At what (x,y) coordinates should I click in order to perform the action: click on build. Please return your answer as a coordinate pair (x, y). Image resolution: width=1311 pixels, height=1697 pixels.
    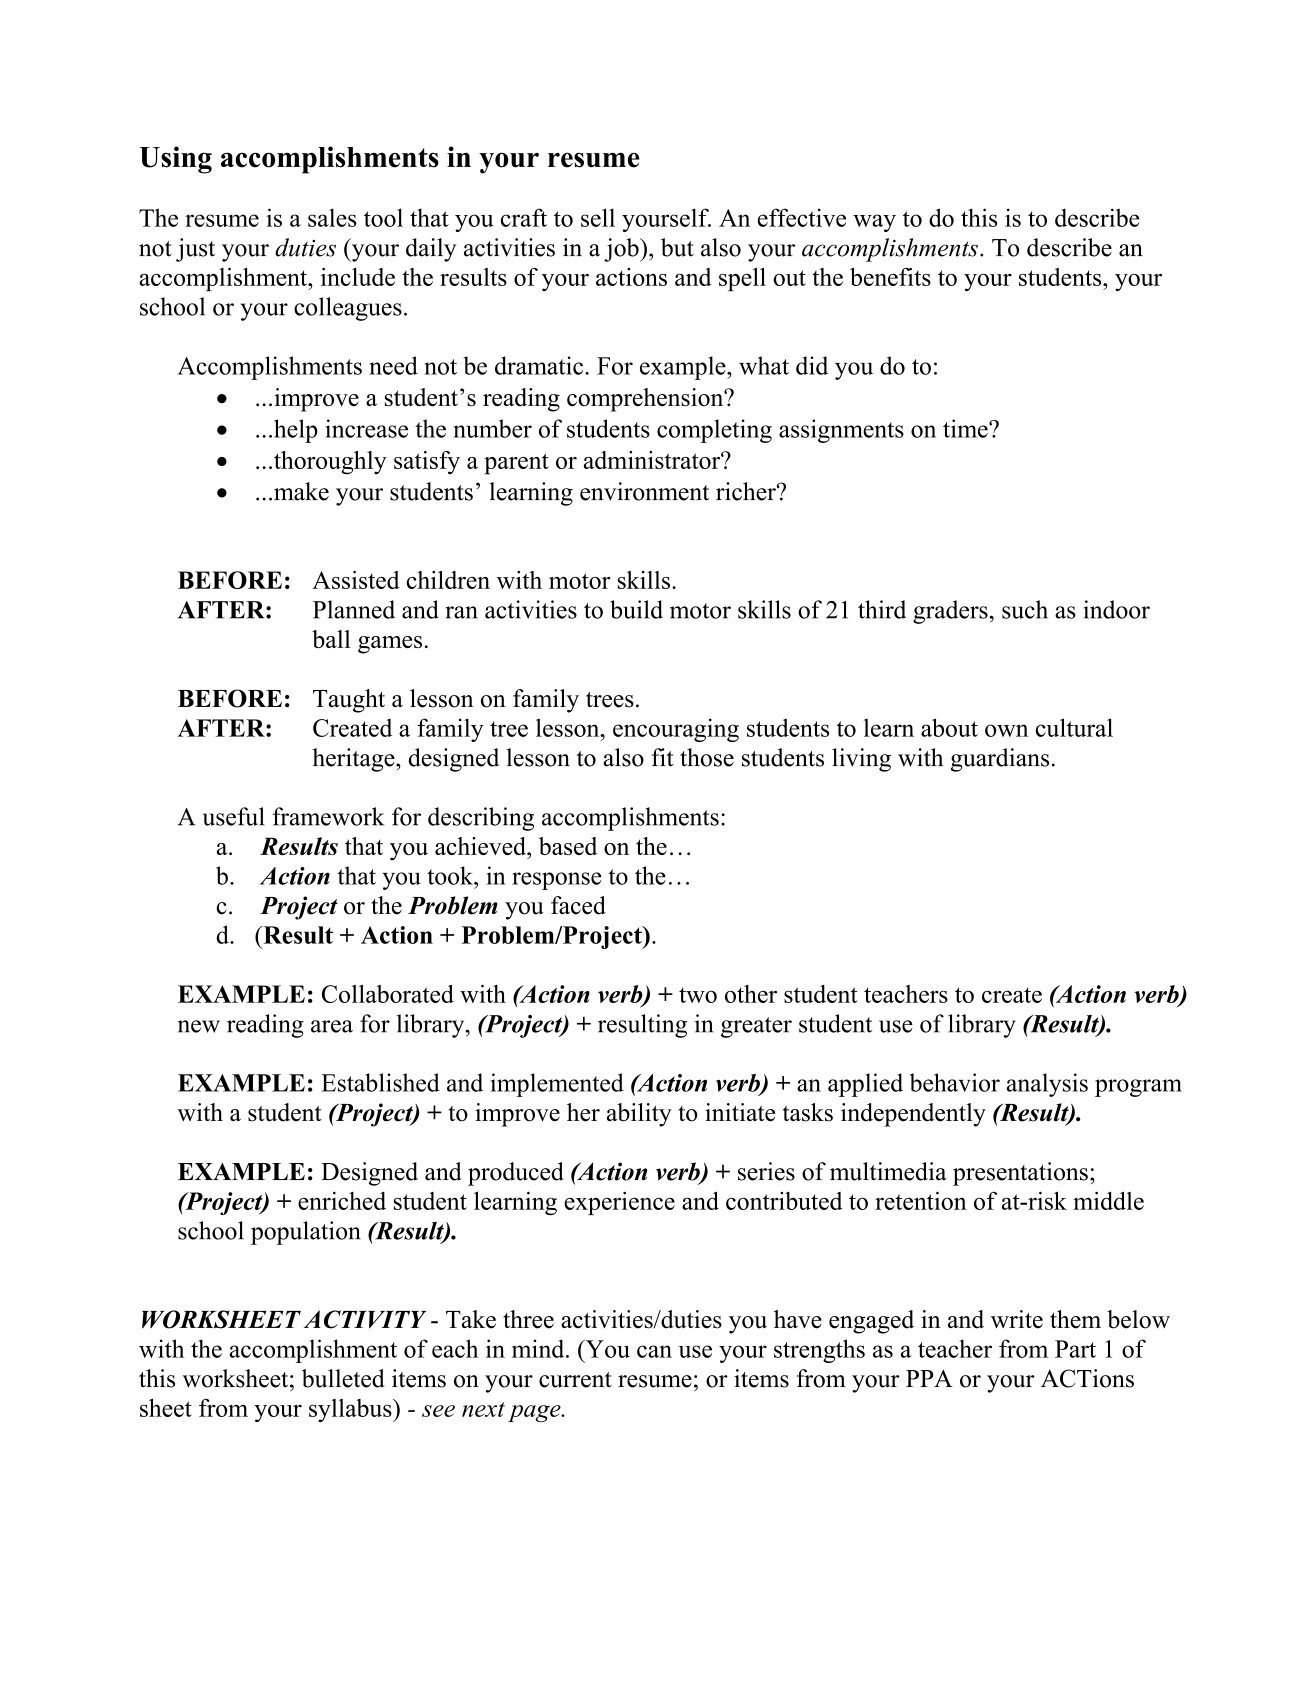
    Looking at the image, I should click on (636, 609).
